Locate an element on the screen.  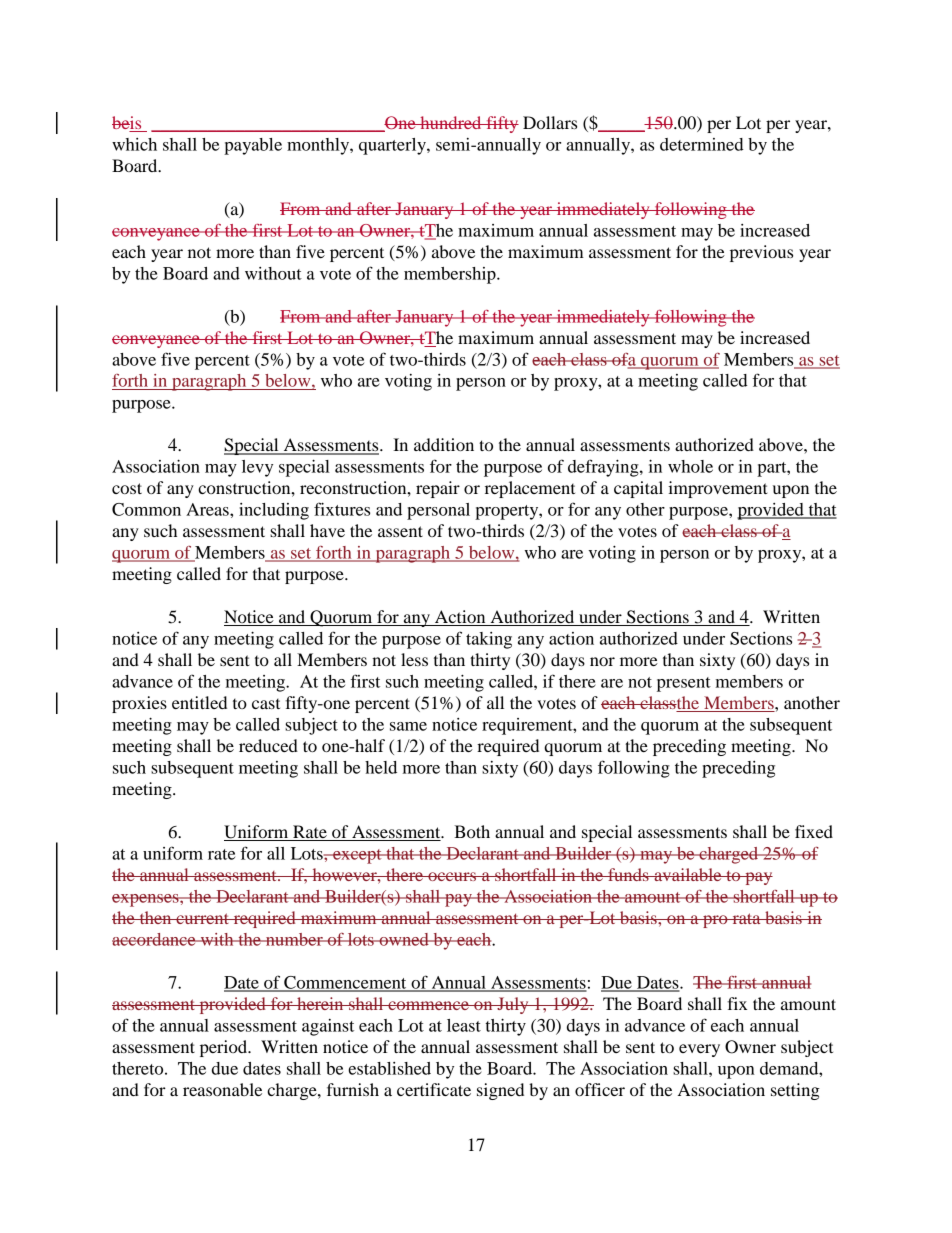
taking is located at coordinates (489, 640).
